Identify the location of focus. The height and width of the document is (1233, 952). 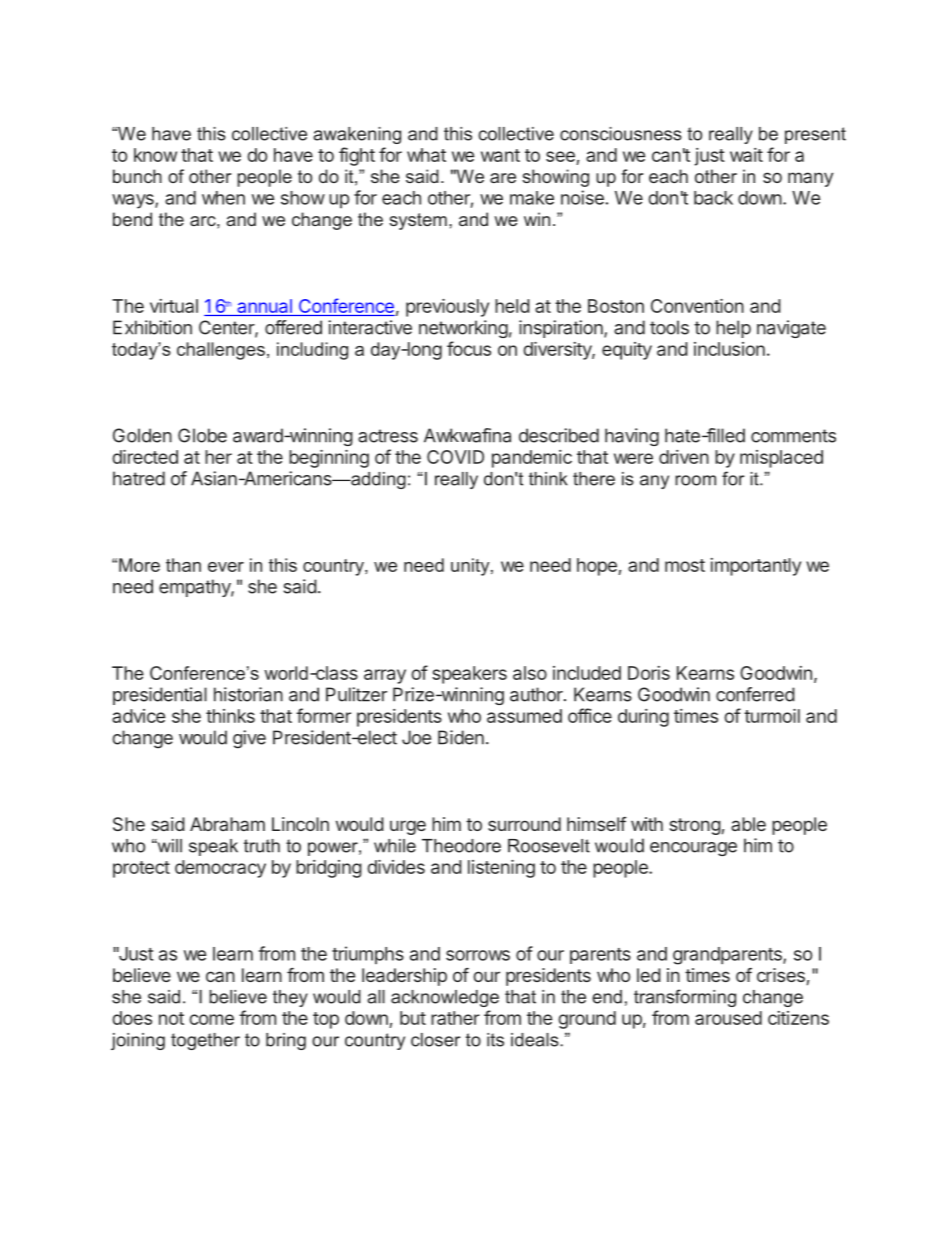
(469, 348).
